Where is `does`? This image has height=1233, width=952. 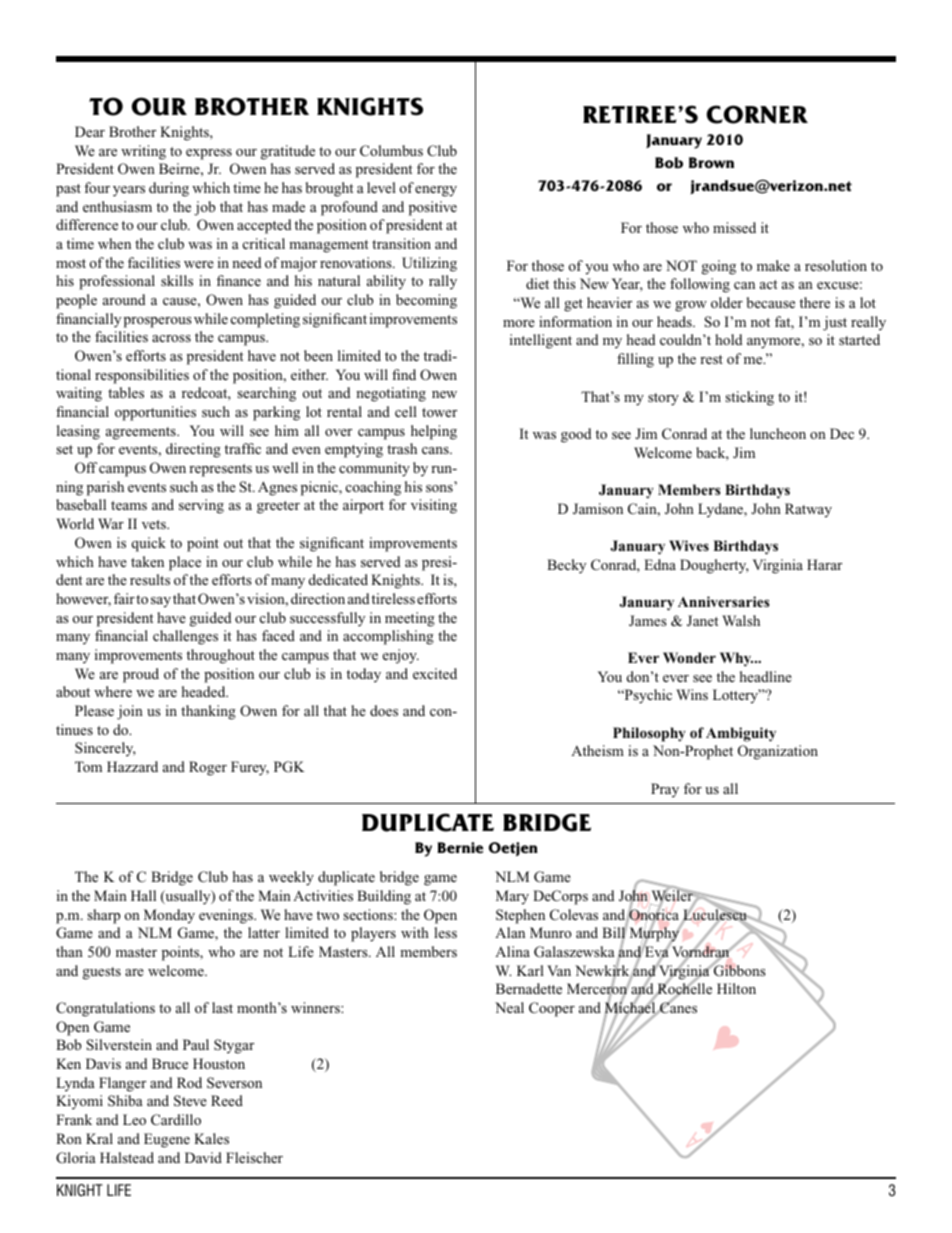 does is located at coordinates (384, 710).
